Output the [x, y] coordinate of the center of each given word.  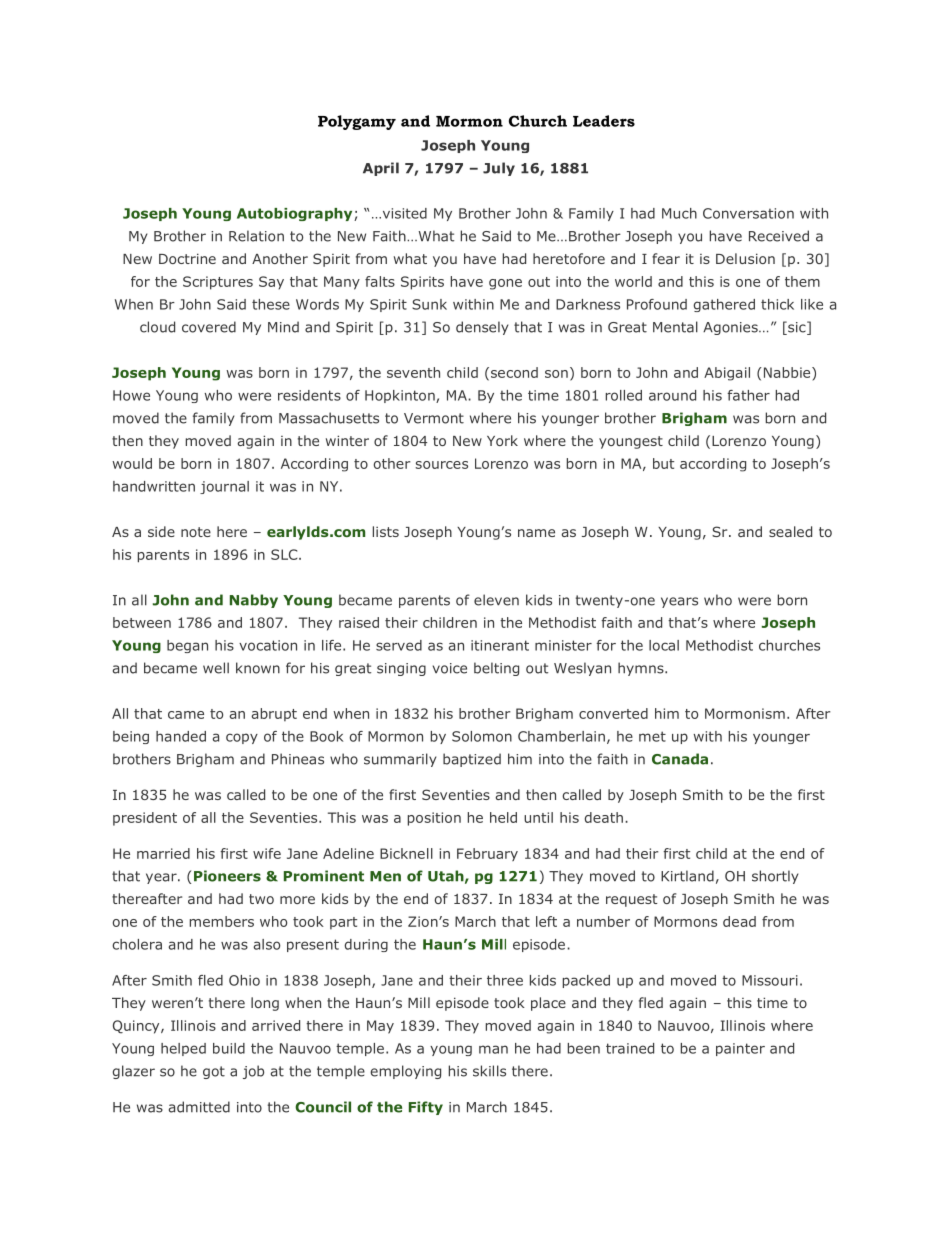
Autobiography [296, 214]
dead [739, 921]
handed [181, 736]
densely [482, 328]
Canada [680, 759]
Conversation [748, 213]
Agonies [731, 328]
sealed [790, 531]
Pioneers [227, 876]
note [196, 532]
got [214, 1072]
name [536, 533]
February [487, 854]
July [499, 169]
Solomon [482, 736]
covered [209, 327]
